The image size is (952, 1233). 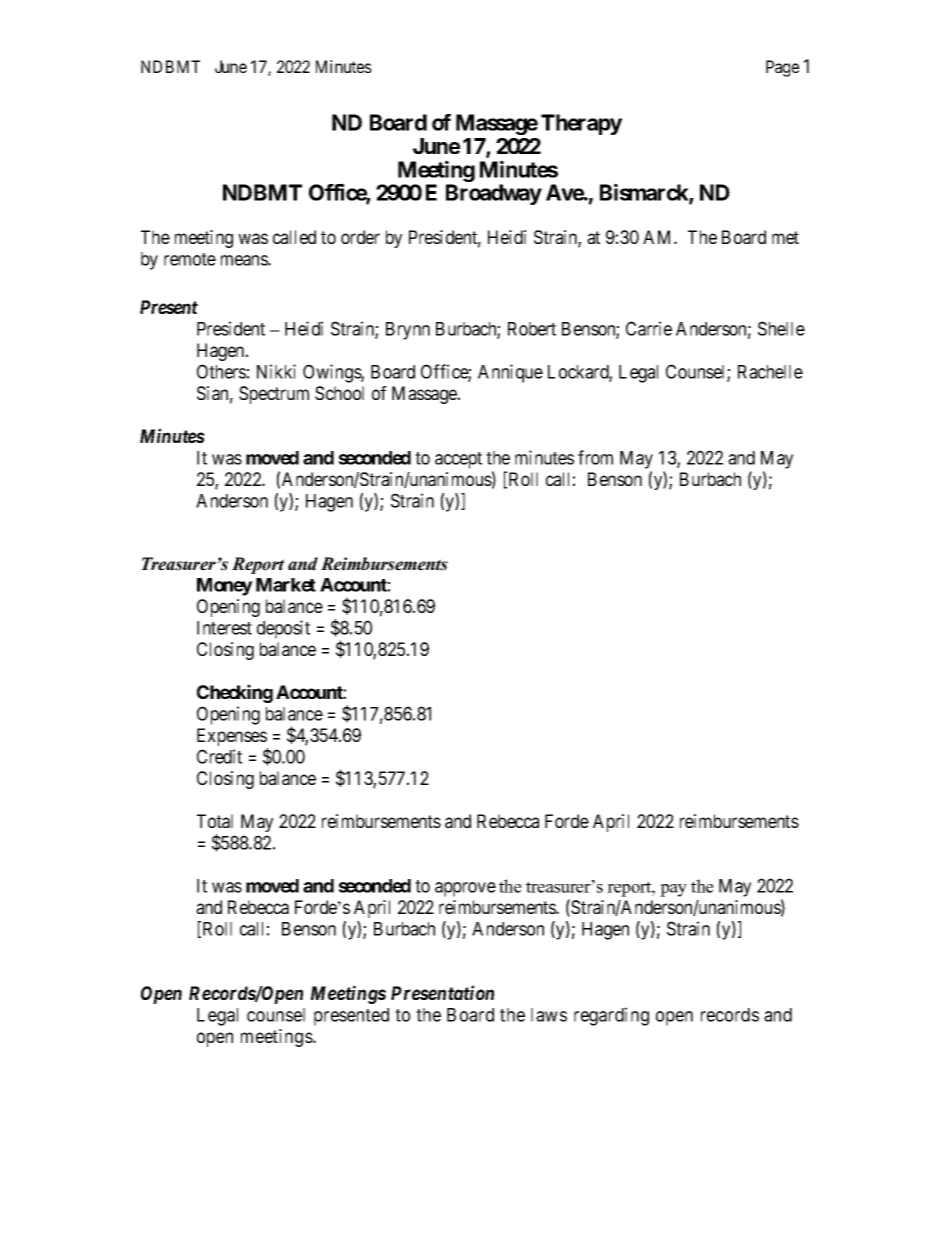 What do you see at coordinates (595, 457) in the image?
I see `from` at bounding box center [595, 457].
